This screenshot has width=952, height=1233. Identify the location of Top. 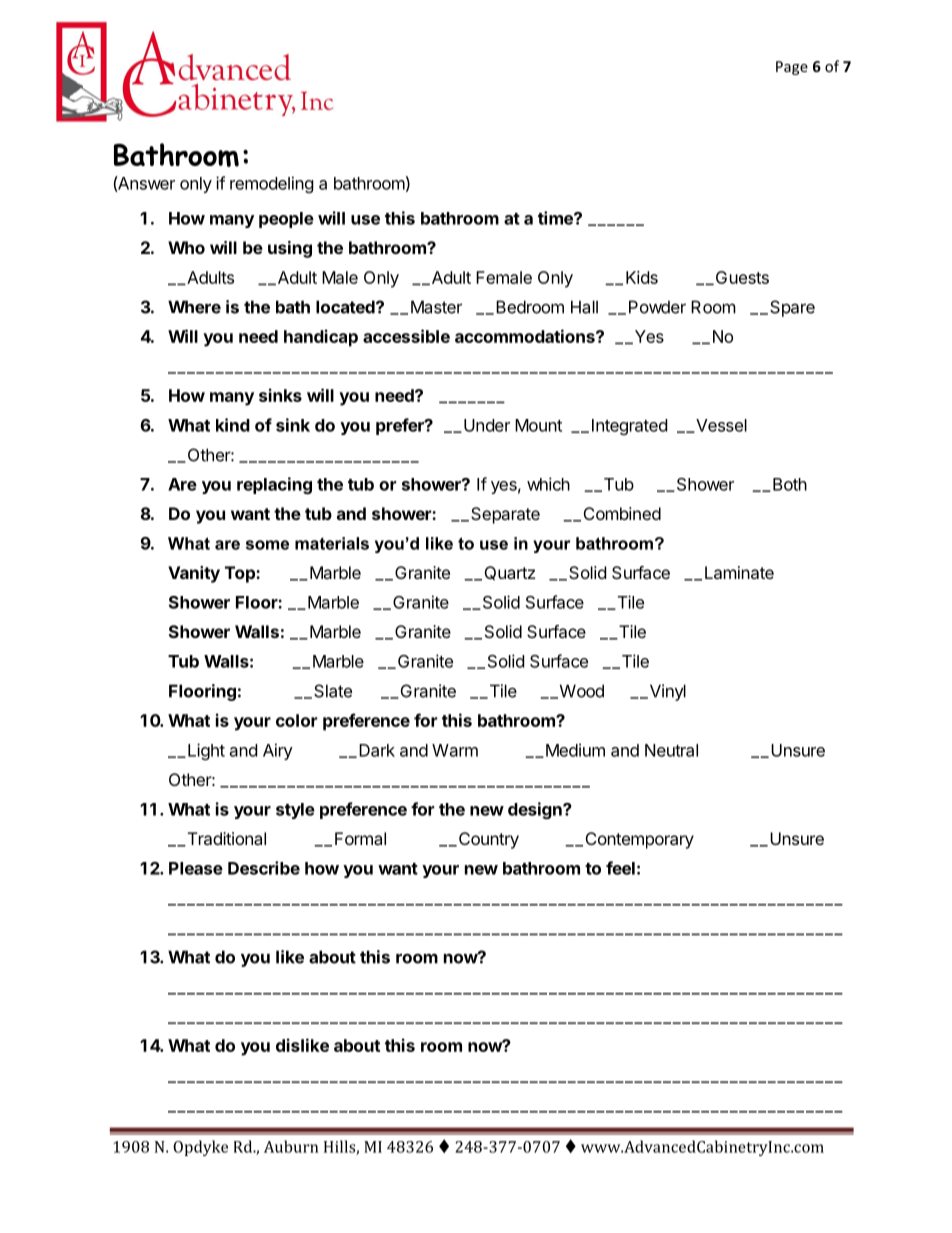
(241, 574).
